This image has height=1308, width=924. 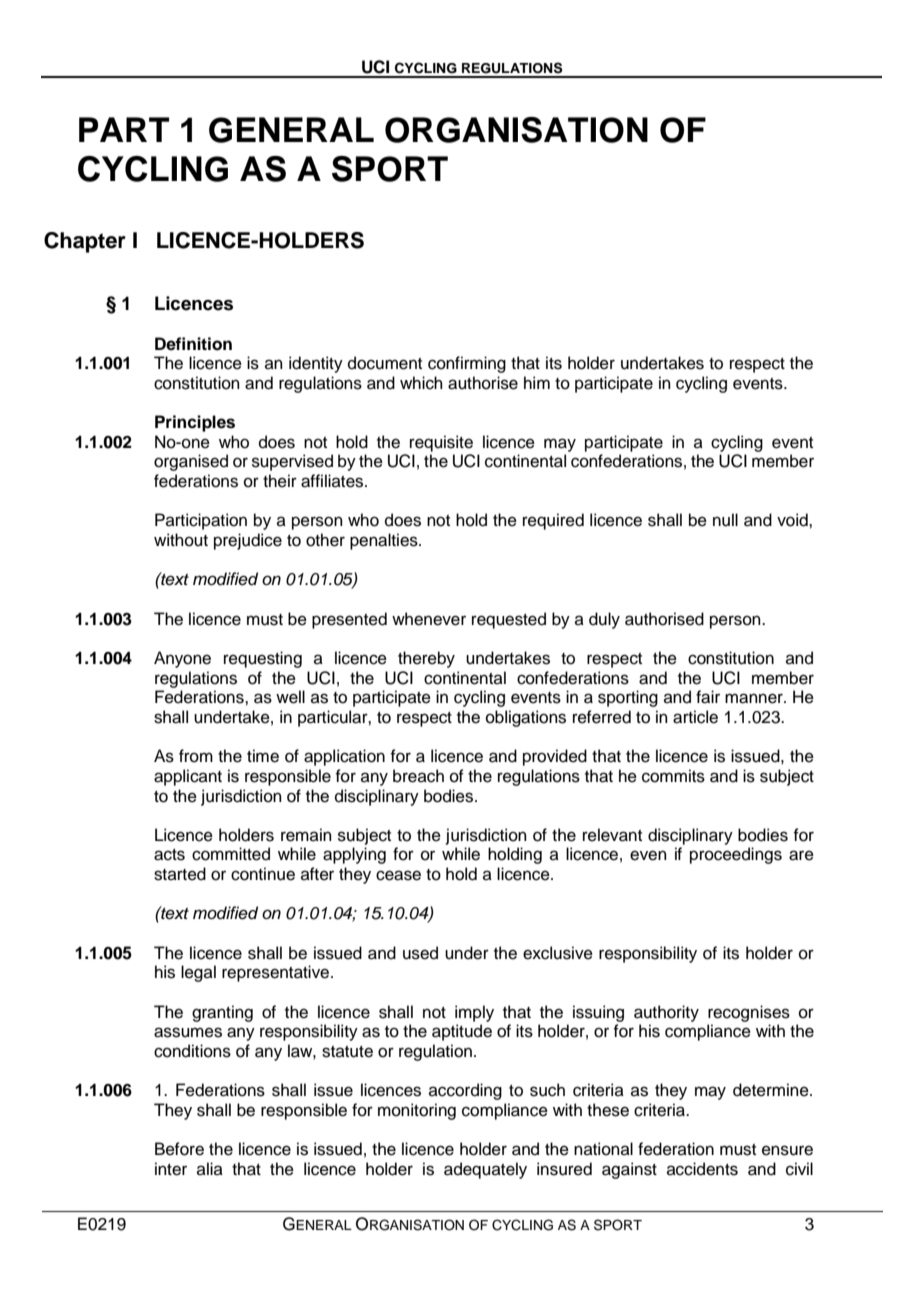 What do you see at coordinates (398, 875) in the image?
I see `cease` at bounding box center [398, 875].
